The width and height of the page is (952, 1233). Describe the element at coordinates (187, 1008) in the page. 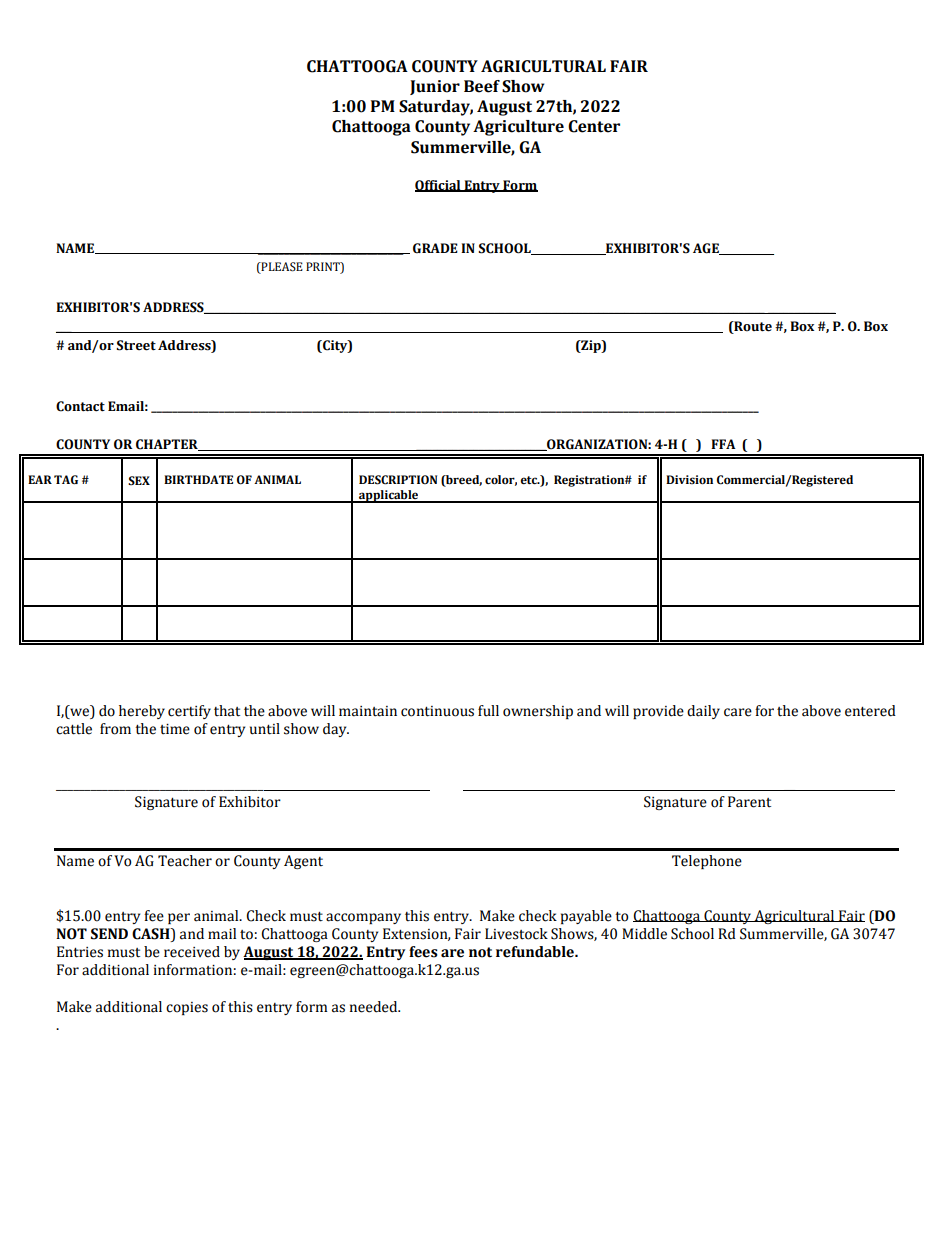

I see `copies` at that location.
